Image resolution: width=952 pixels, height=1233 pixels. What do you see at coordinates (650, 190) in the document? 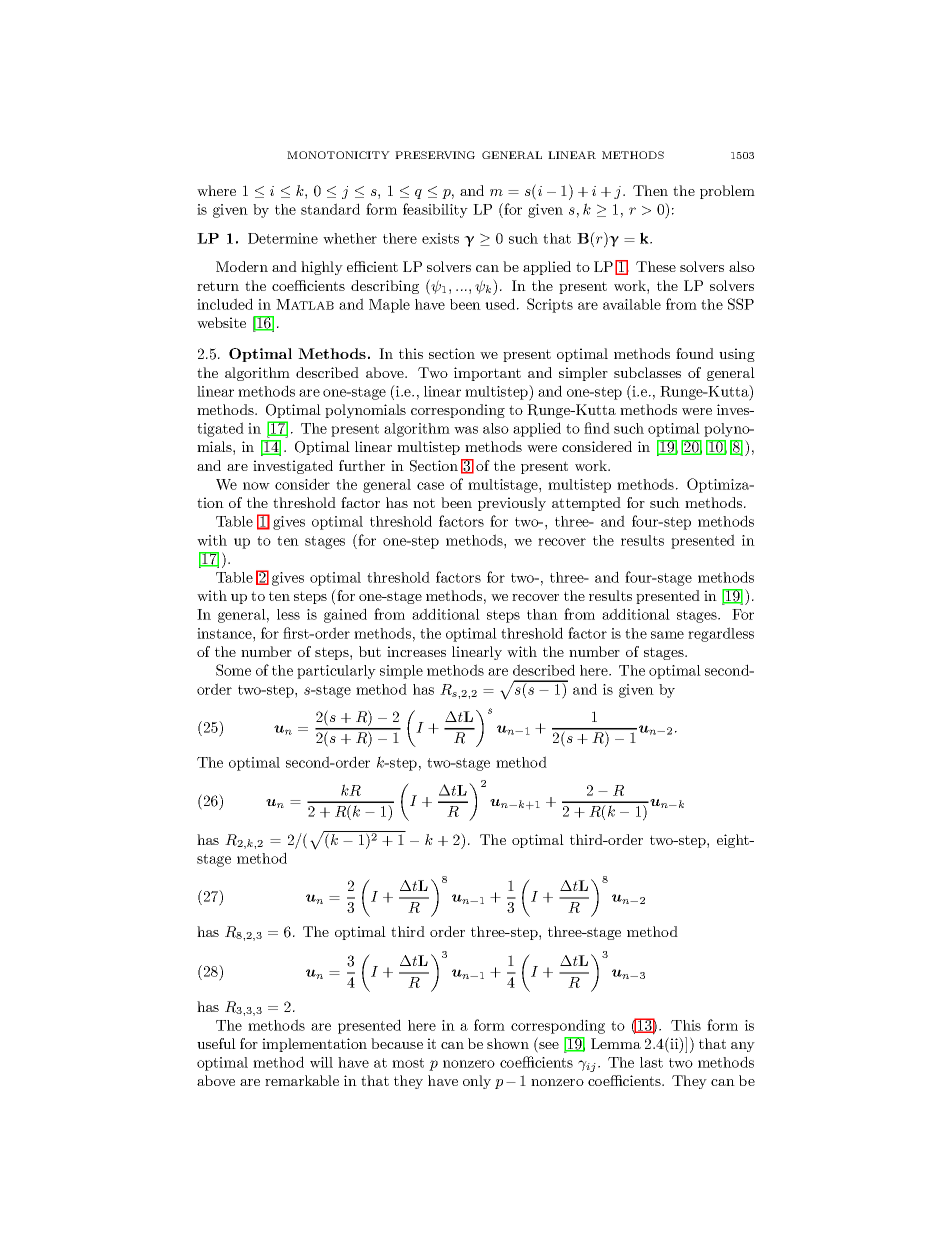
I see `Then` at bounding box center [650, 190].
